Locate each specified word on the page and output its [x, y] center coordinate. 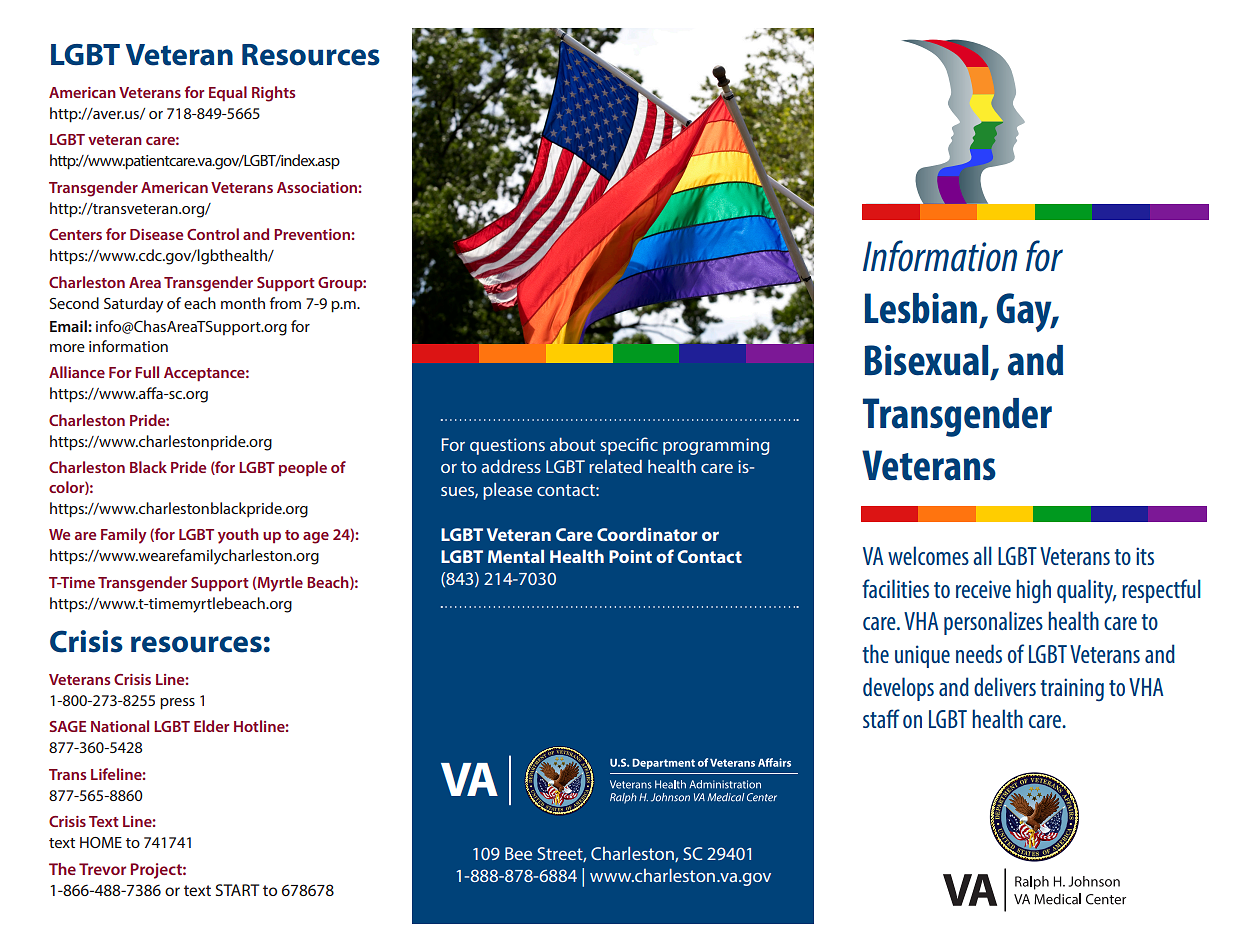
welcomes [928, 555]
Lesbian [921, 308]
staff [881, 718]
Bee [518, 853]
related [615, 466]
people [303, 469]
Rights [273, 94]
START [237, 890]
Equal [228, 93]
